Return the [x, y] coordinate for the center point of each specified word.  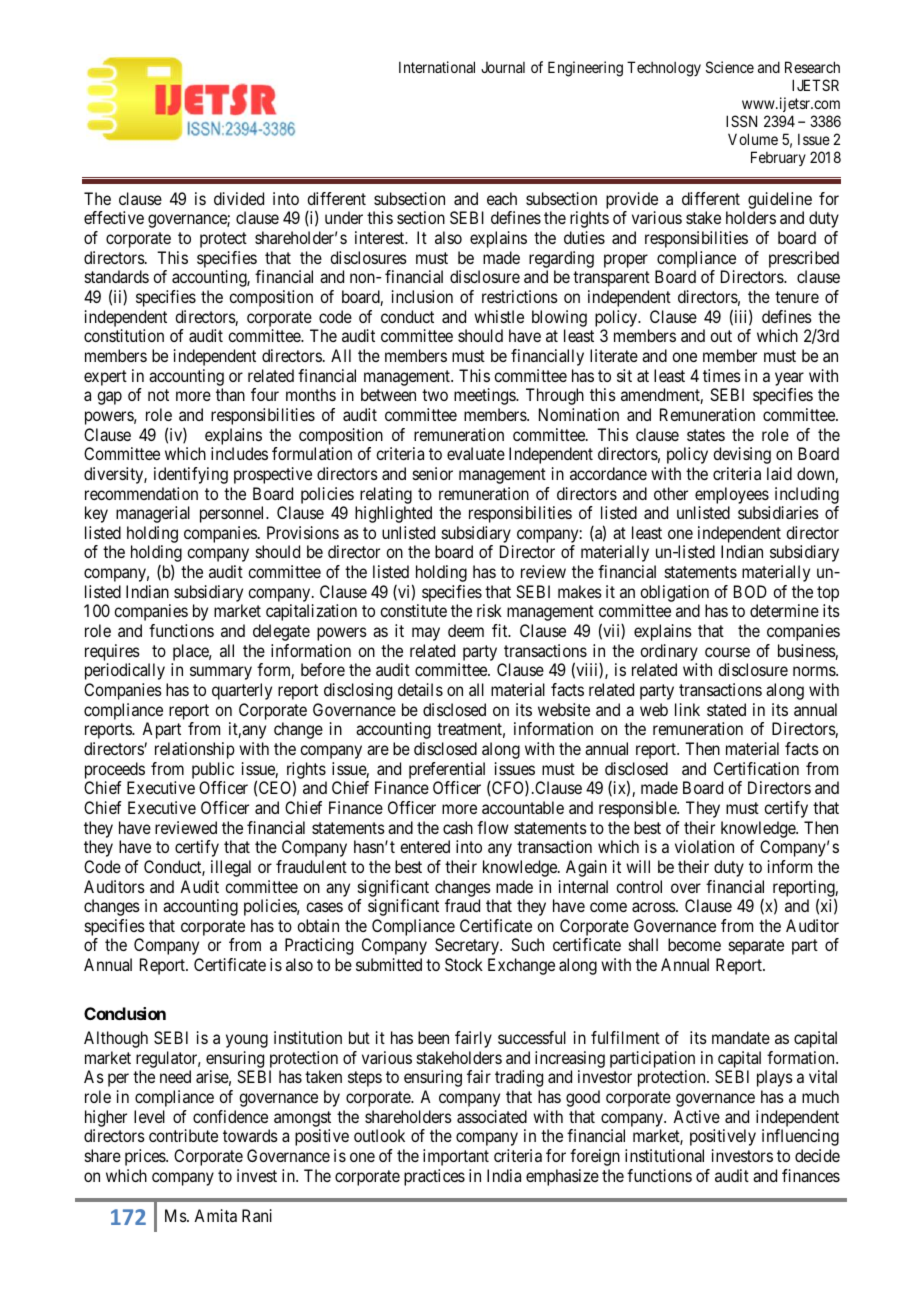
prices [146, 1157]
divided [239, 198]
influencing [800, 1137]
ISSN [741, 121]
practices [434, 1177]
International [437, 67]
